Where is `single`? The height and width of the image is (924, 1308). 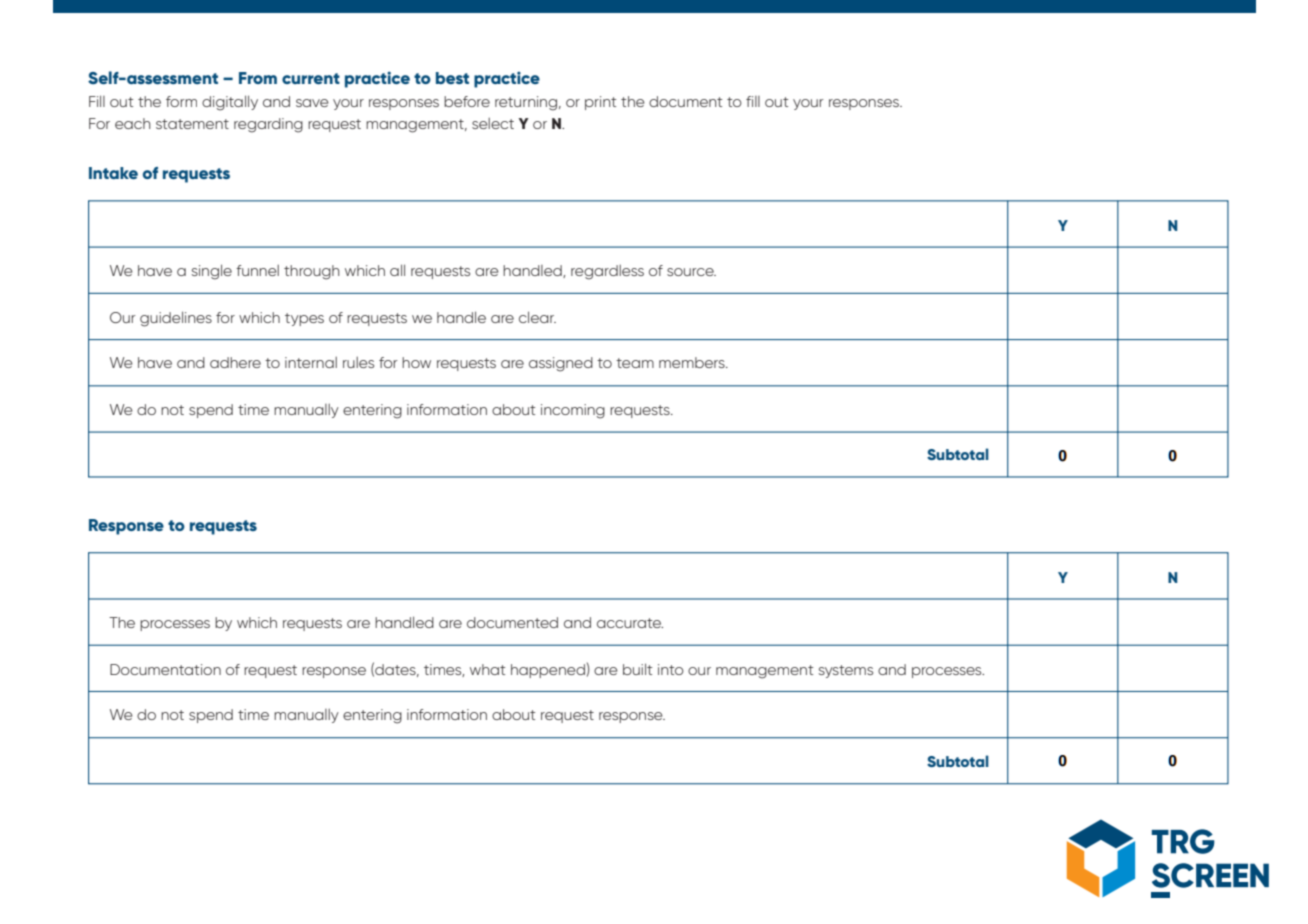
single is located at coordinates (212, 272).
